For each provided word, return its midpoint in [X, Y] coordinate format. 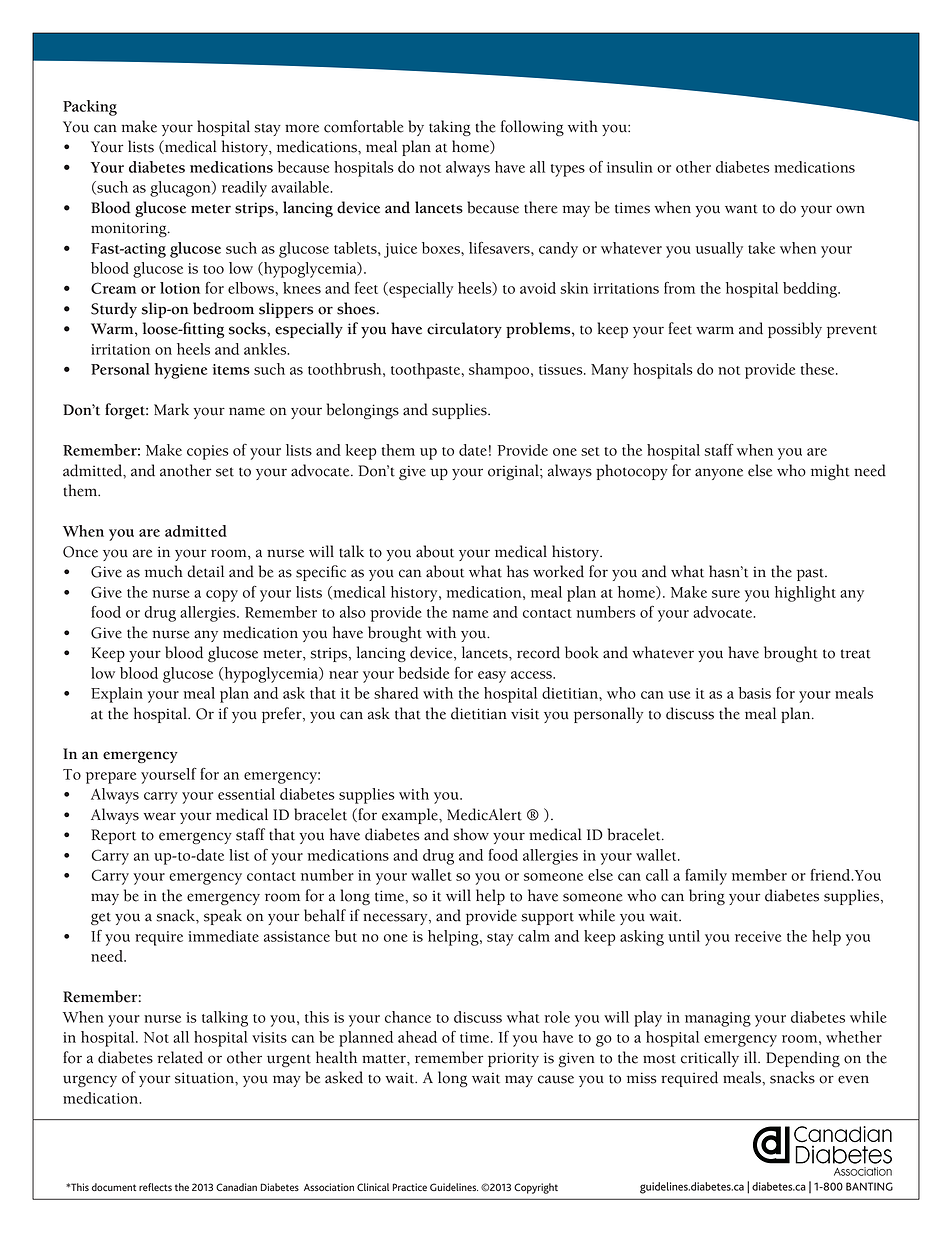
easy [492, 677]
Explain [117, 695]
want [741, 209]
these [819, 369]
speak [223, 917]
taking [450, 128]
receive [758, 936]
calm [534, 936]
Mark [171, 409]
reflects [155, 1187]
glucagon [181, 189]
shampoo [500, 371]
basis [754, 693]
